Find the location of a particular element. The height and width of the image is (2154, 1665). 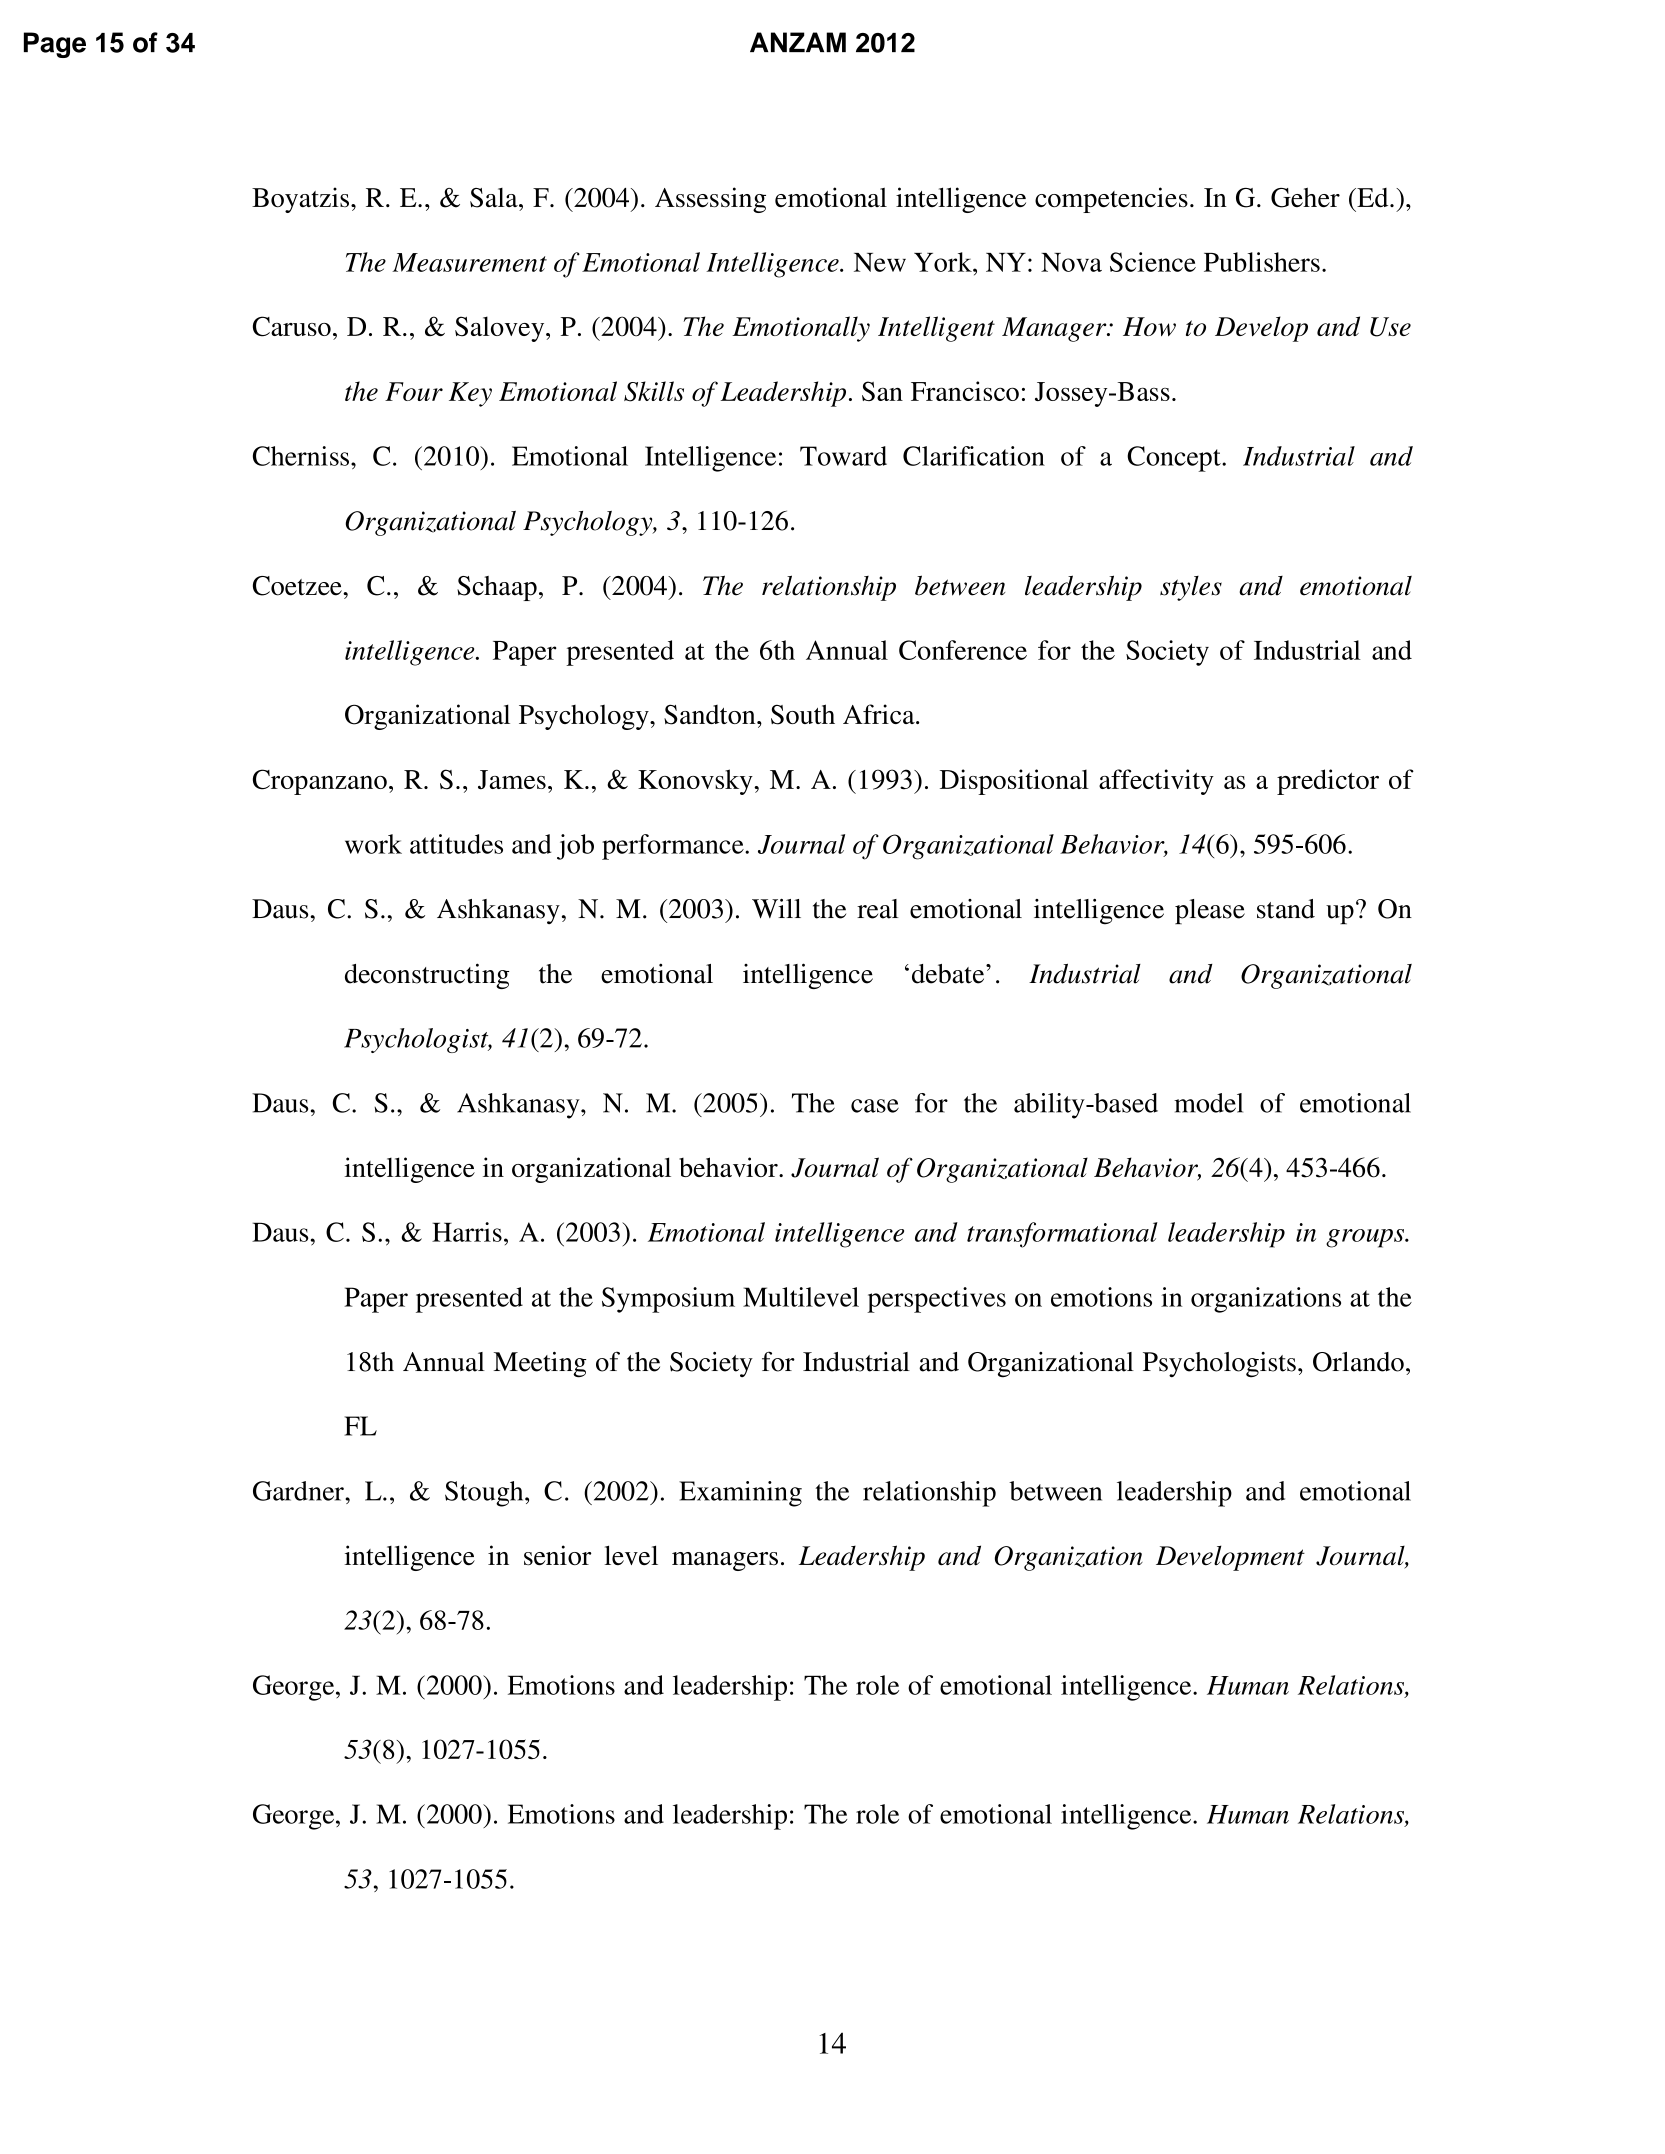

model is located at coordinates (1208, 1103).
